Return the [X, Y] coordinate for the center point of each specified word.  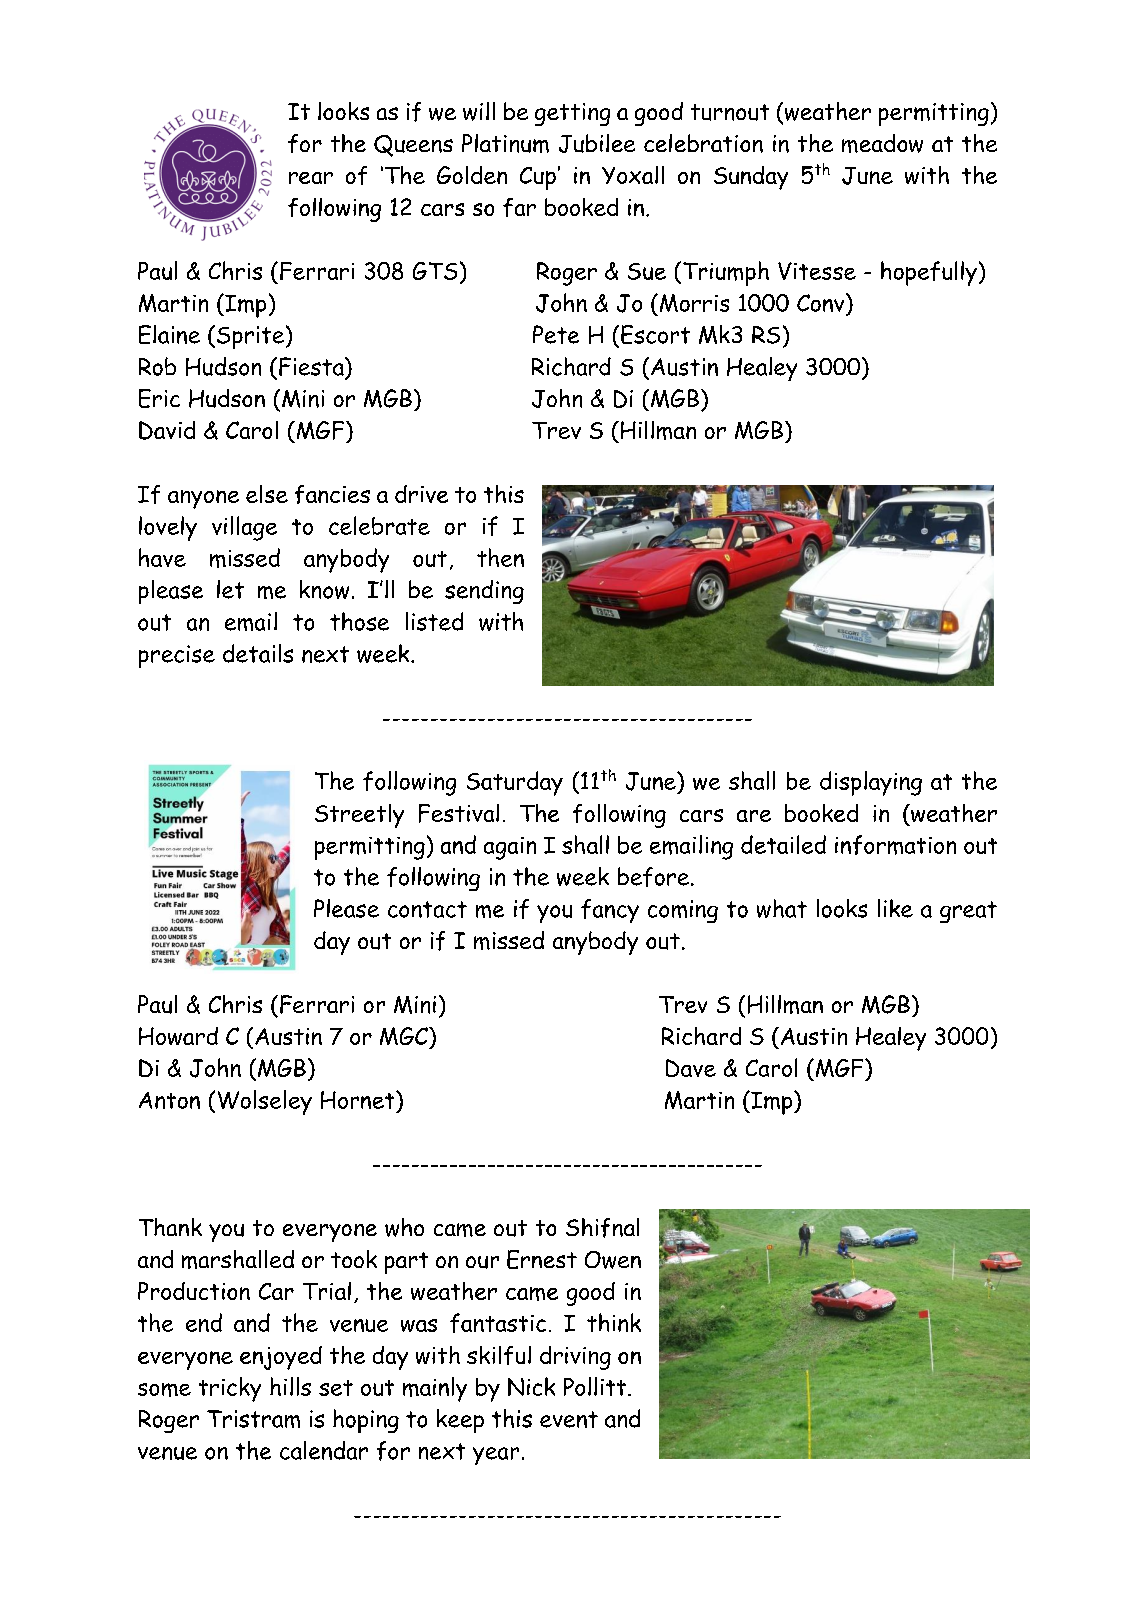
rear [311, 178]
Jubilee [597, 143]
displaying [871, 783]
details [258, 653]
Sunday [751, 178]
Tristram [253, 1419]
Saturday [515, 783]
